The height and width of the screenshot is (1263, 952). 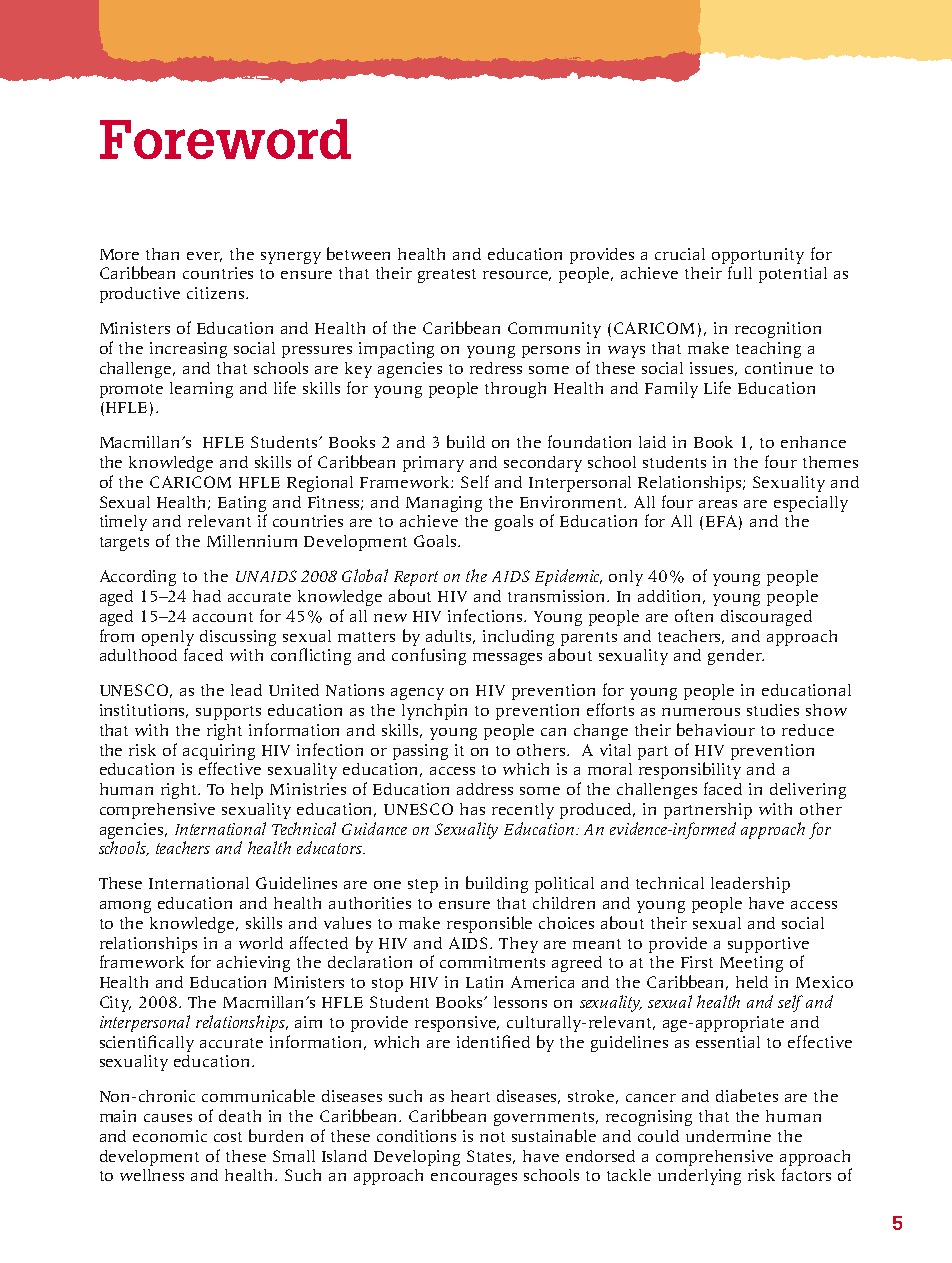 What do you see at coordinates (758, 256) in the screenshot?
I see `opportunity` at bounding box center [758, 256].
